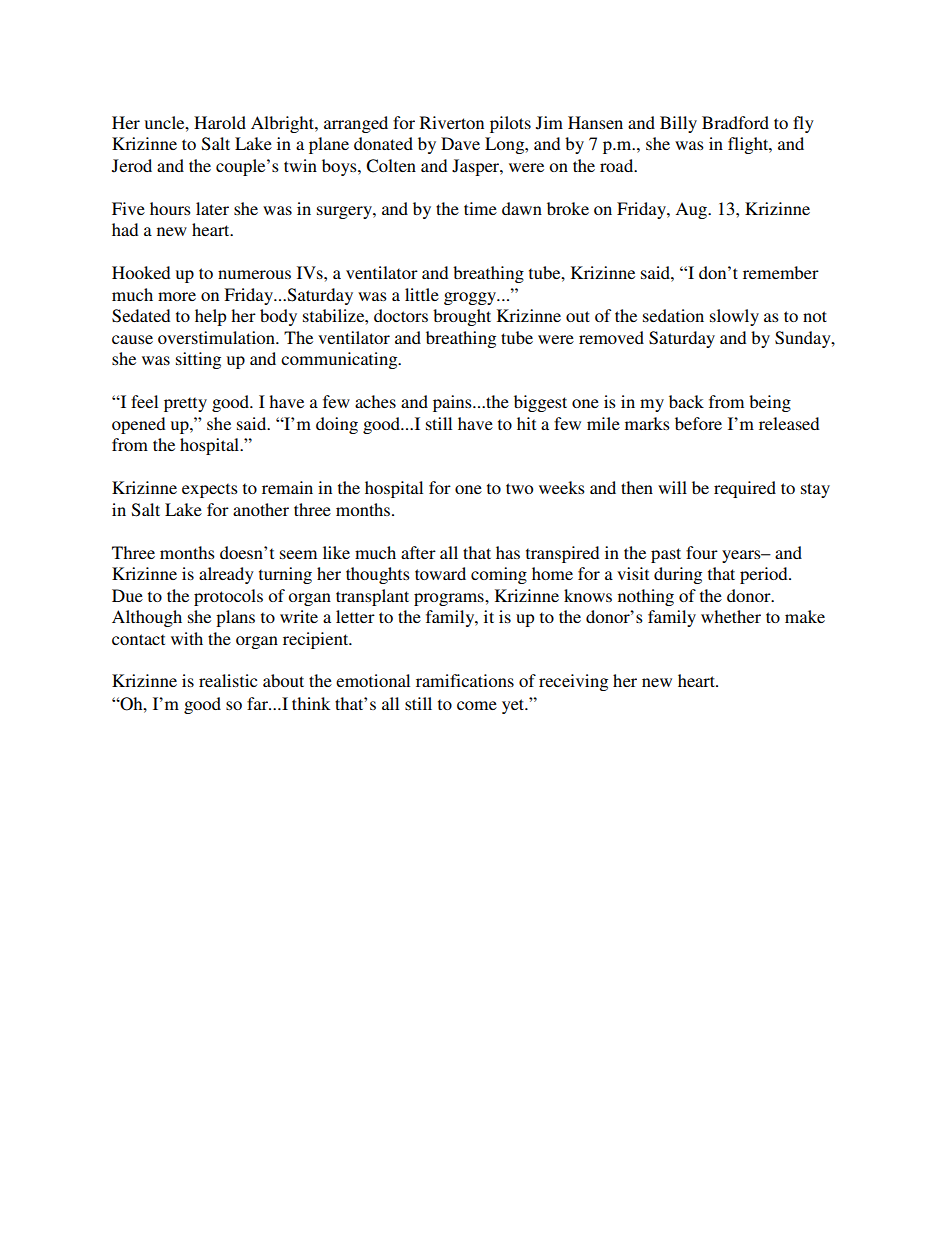 This screenshot has width=952, height=1233. What do you see at coordinates (735, 122) in the screenshot?
I see `Bradford` at bounding box center [735, 122].
